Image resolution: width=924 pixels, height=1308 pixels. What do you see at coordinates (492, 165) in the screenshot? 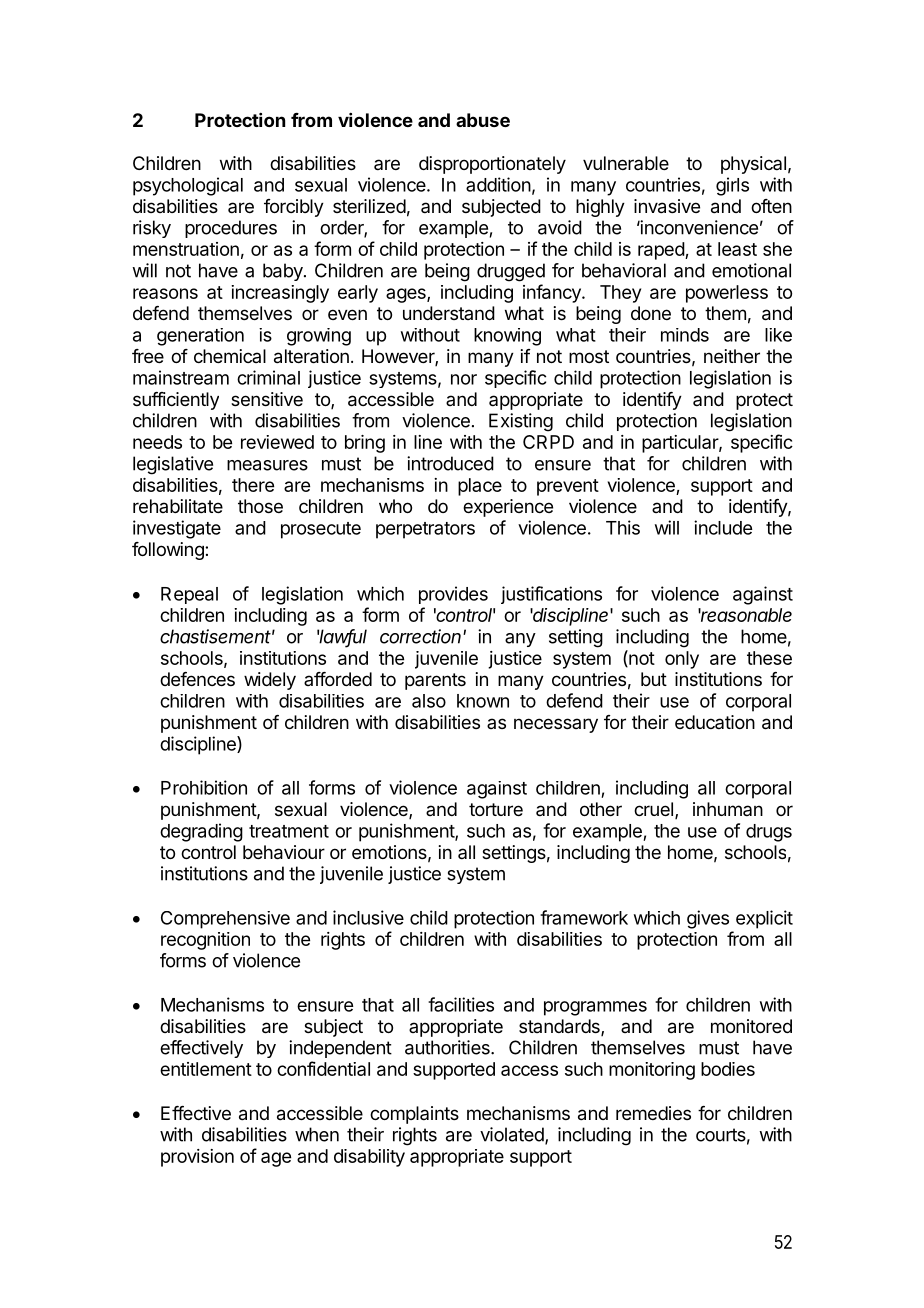
I see `disproportionately` at bounding box center [492, 165].
